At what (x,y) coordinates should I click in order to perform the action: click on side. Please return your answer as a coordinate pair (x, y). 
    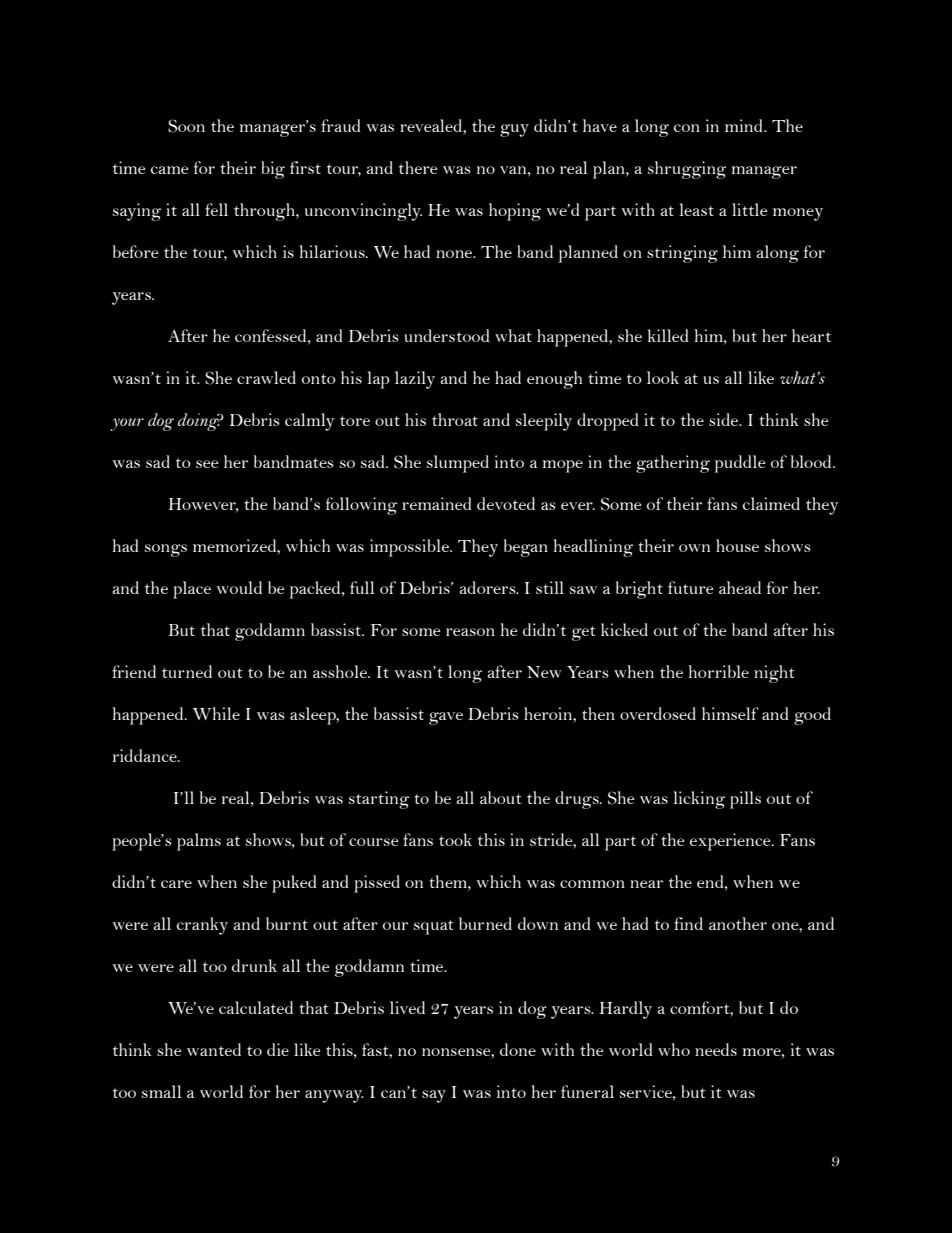
    Looking at the image, I should click on (724, 419).
